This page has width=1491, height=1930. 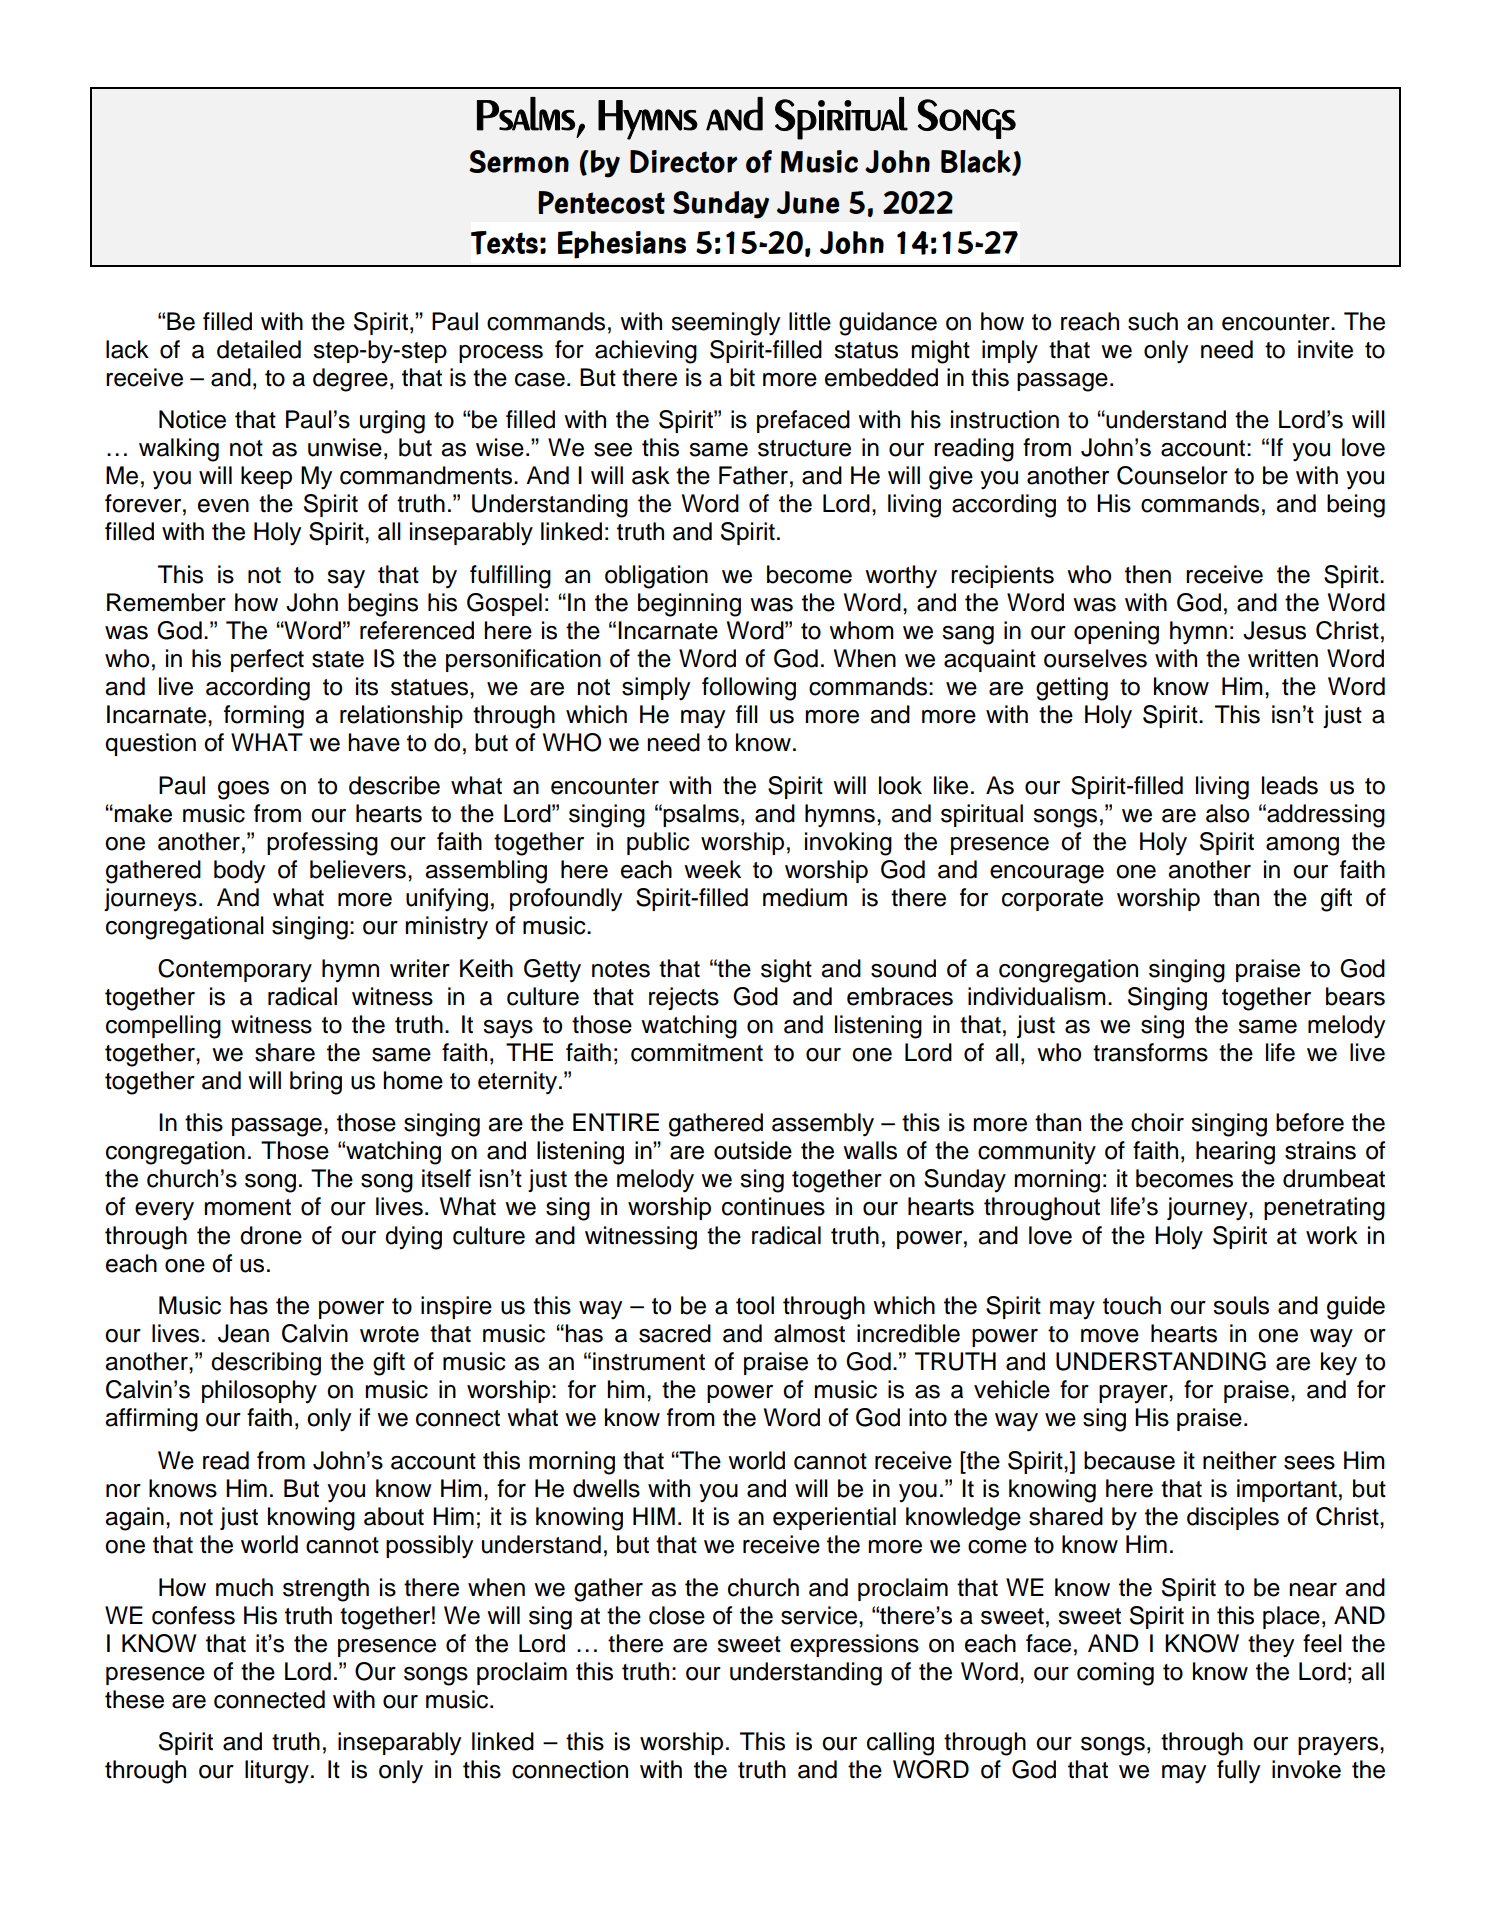 I want to click on following, so click(x=749, y=689).
